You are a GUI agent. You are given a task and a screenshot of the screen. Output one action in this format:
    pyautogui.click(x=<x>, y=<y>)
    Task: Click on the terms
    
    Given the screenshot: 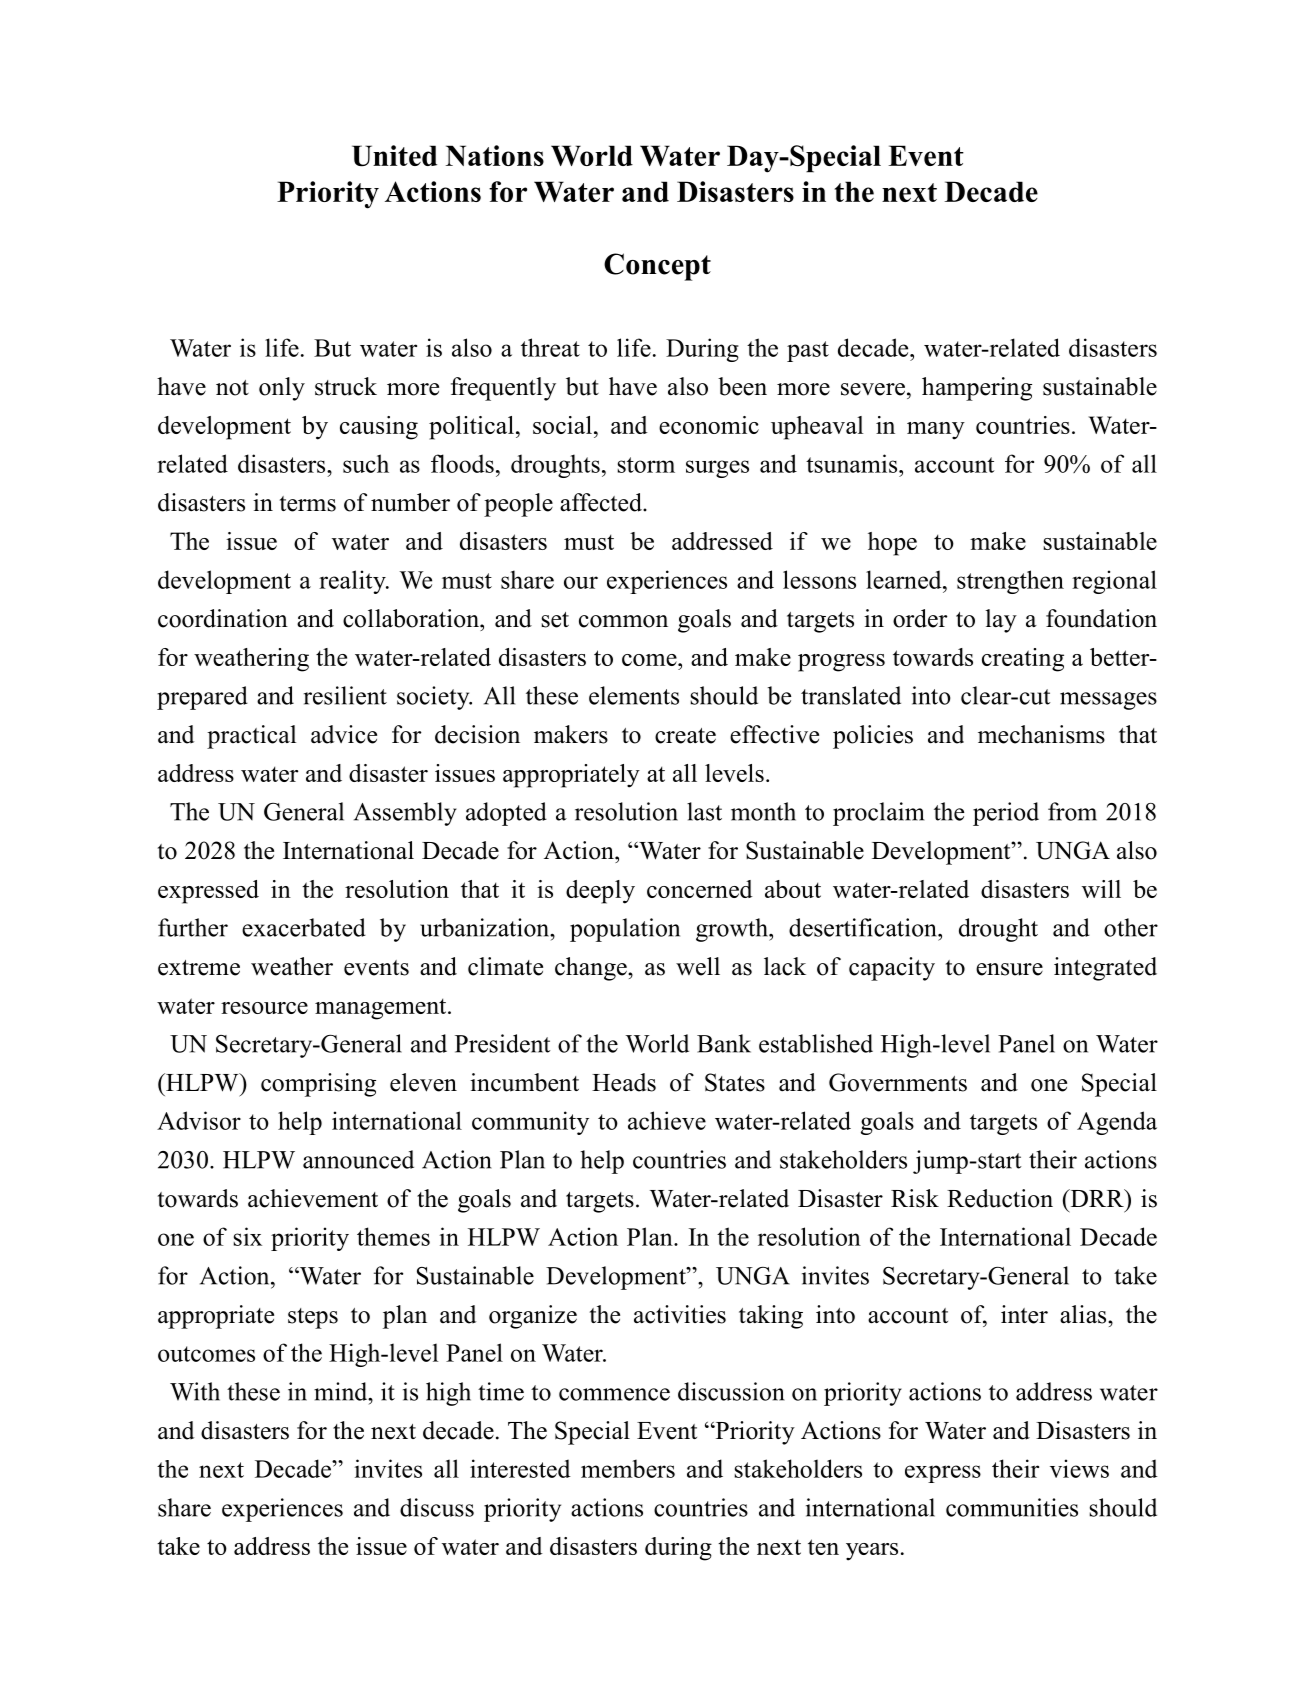 What is the action you would take?
    pyautogui.click(x=308, y=504)
